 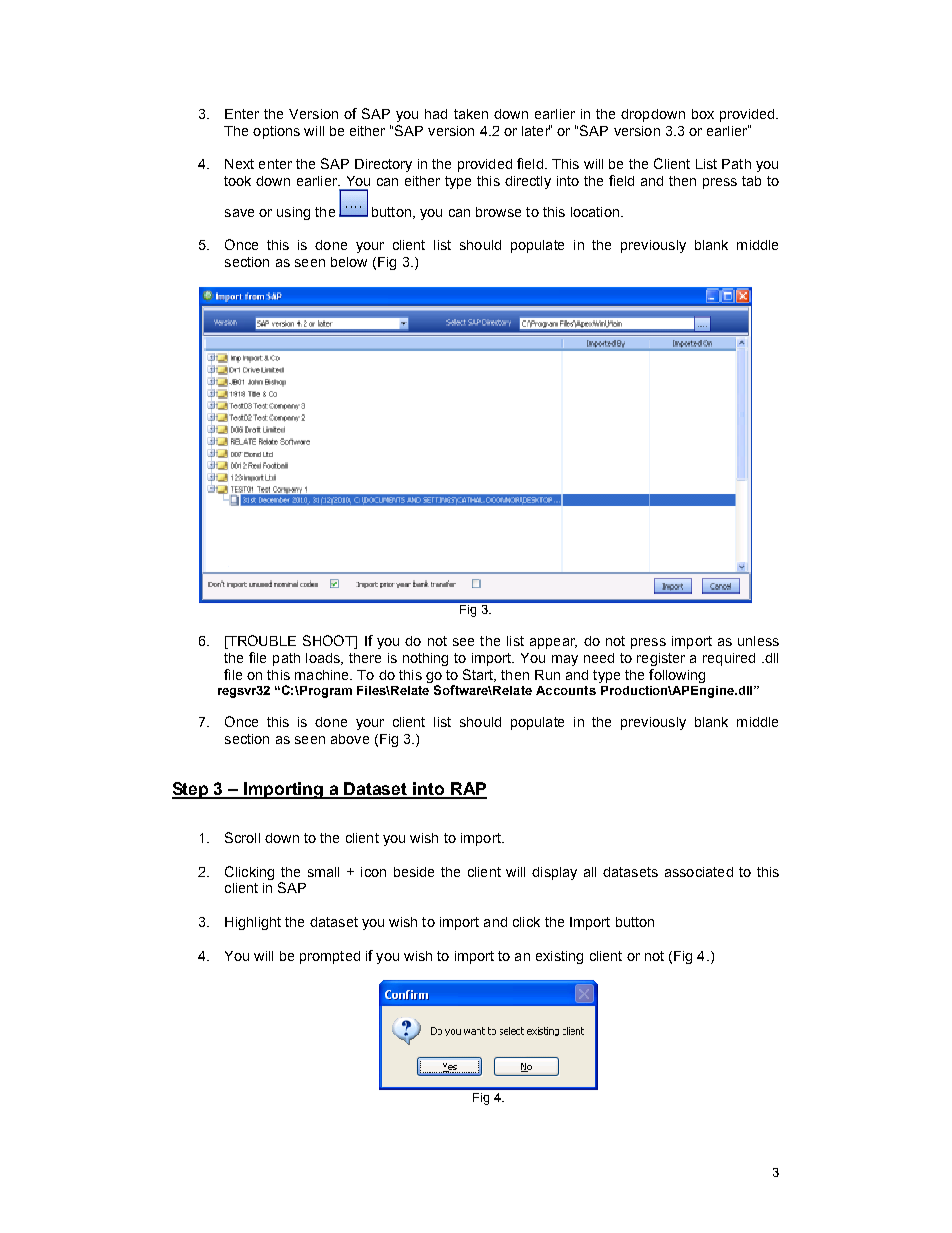 I want to click on appear, so click(x=553, y=643).
